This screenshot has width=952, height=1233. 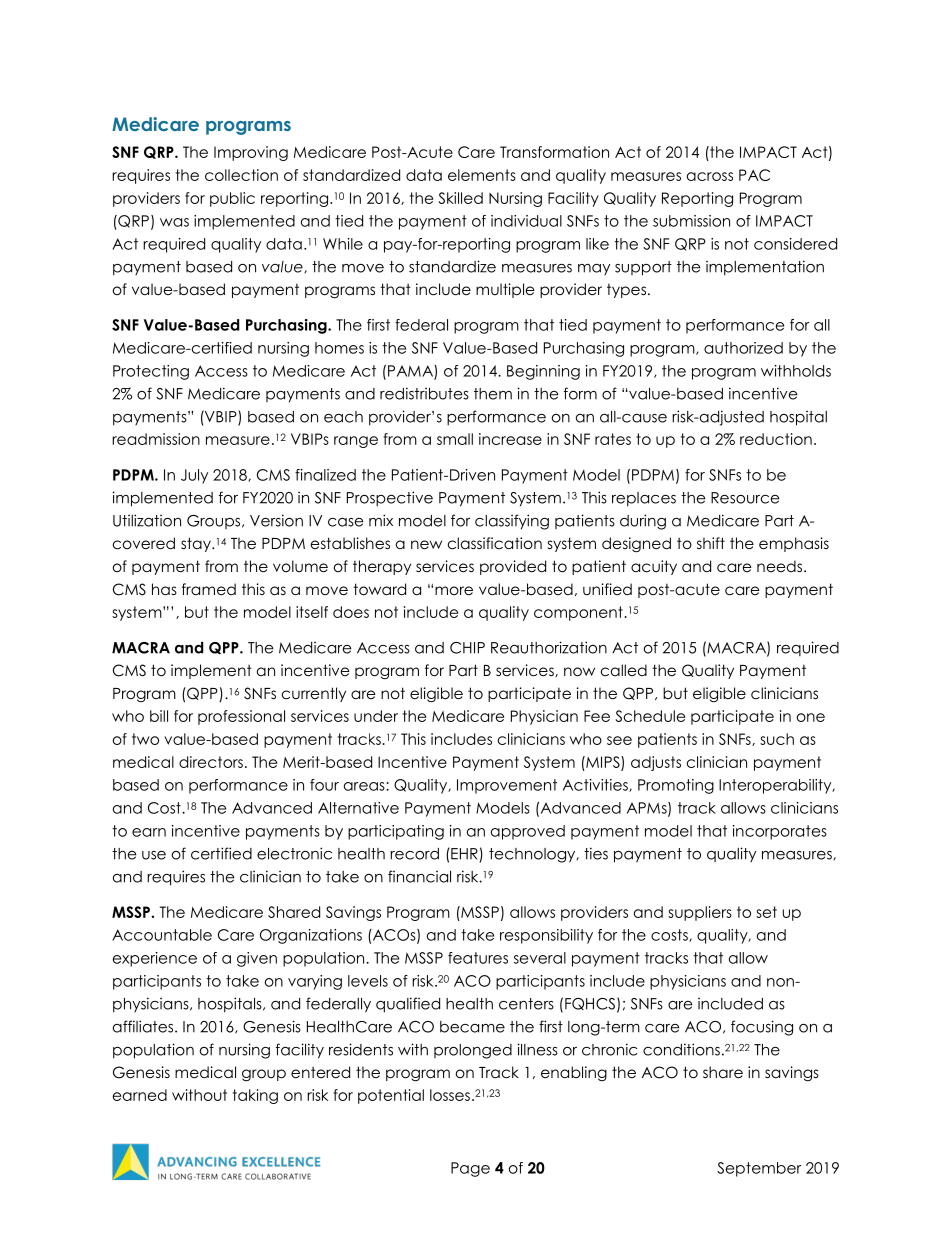 I want to click on collection, so click(x=241, y=175).
